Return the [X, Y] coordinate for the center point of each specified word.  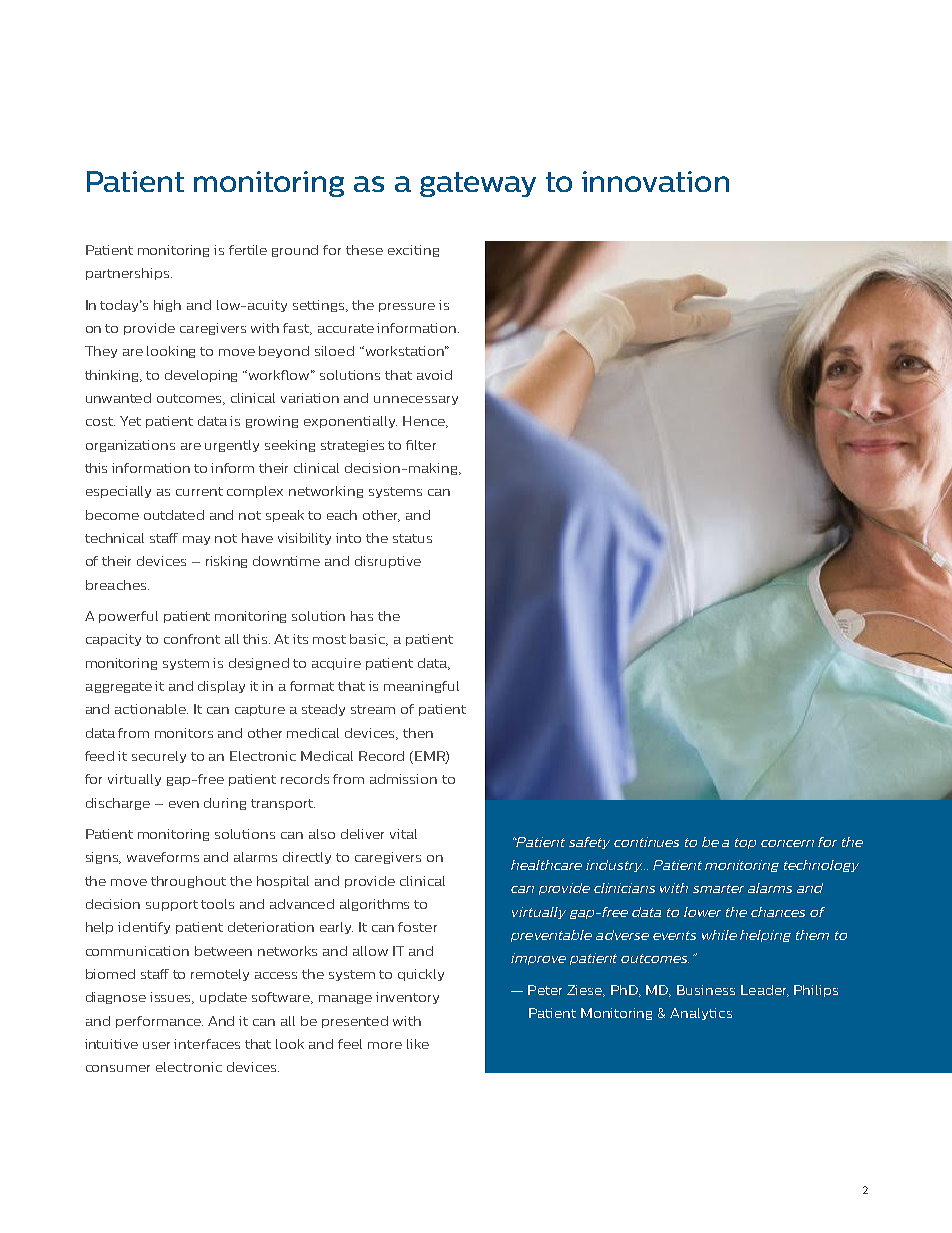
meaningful [421, 687]
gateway [478, 184]
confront [192, 639]
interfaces [207, 1044]
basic [369, 640]
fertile [248, 250]
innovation [655, 181]
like [418, 1044]
